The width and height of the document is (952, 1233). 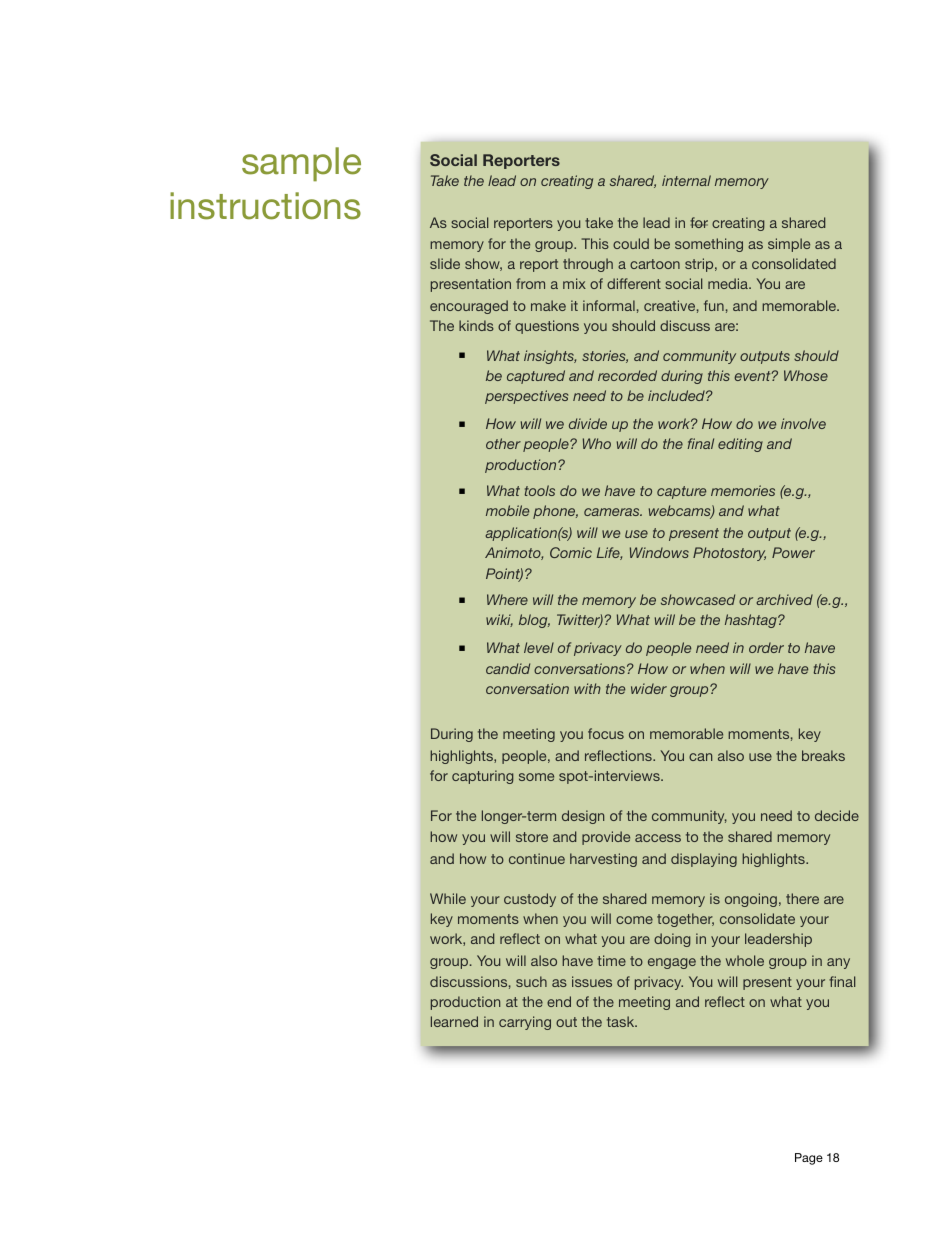 I want to click on such, so click(x=531, y=981).
